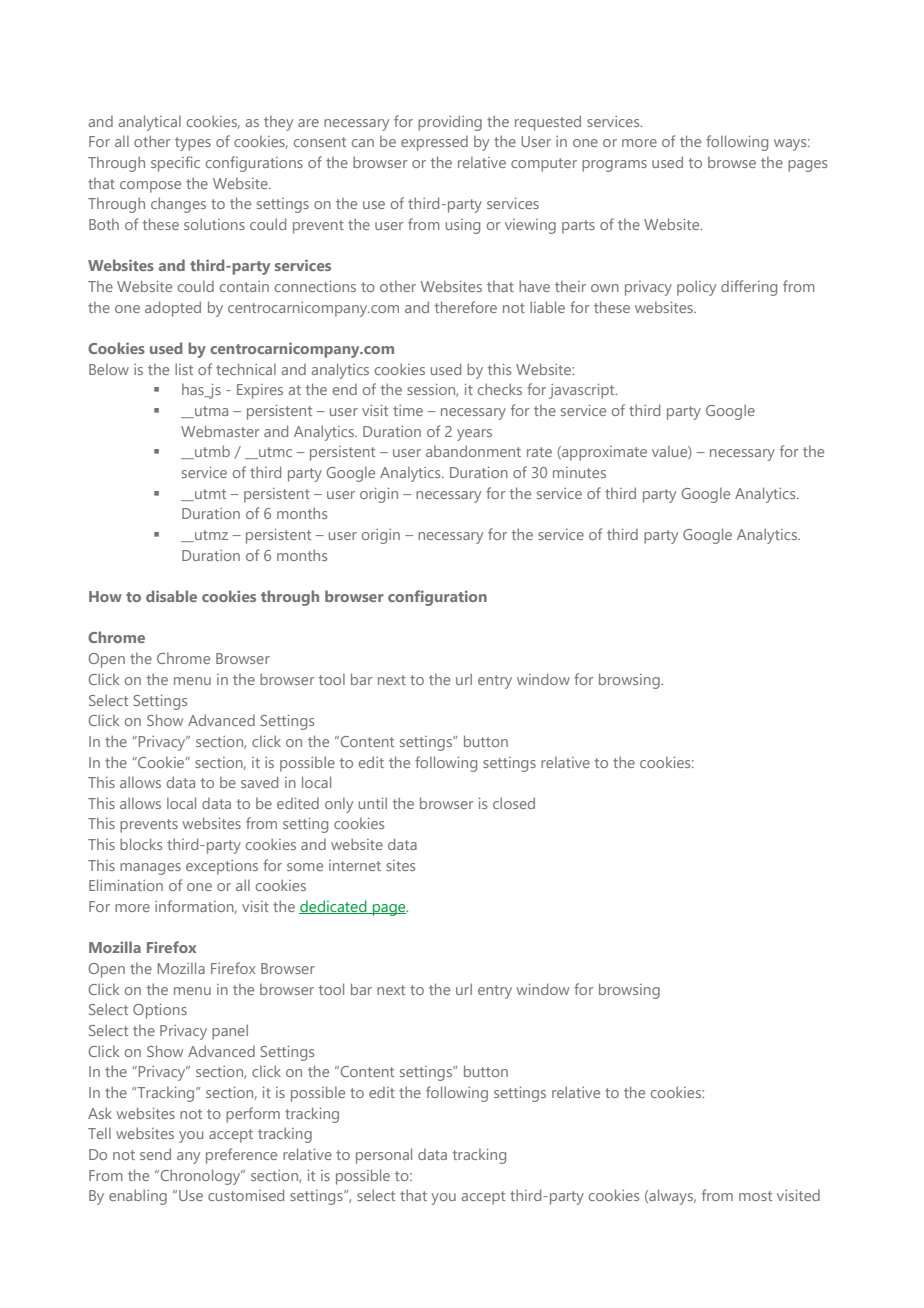 The image size is (924, 1308). Describe the element at coordinates (578, 227) in the page. I see `parts` at that location.
